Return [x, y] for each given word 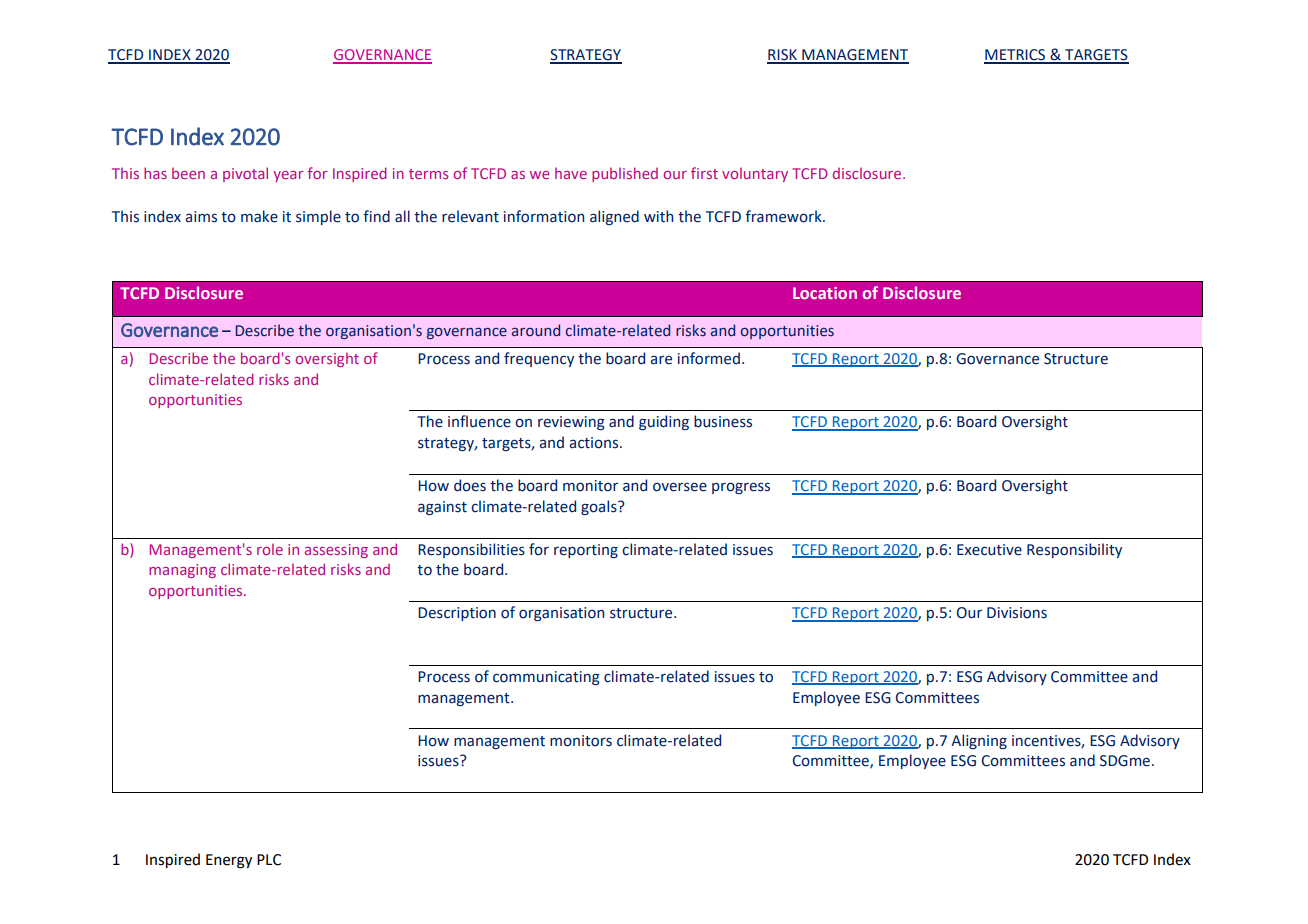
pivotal [245, 174]
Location [825, 293]
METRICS [1016, 56]
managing [182, 571]
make [259, 216]
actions [595, 443]
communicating [546, 678]
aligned [614, 217]
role [270, 549]
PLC [269, 860]
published [625, 174]
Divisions [1017, 613]
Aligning [979, 741]
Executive [989, 550]
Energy [229, 861]
